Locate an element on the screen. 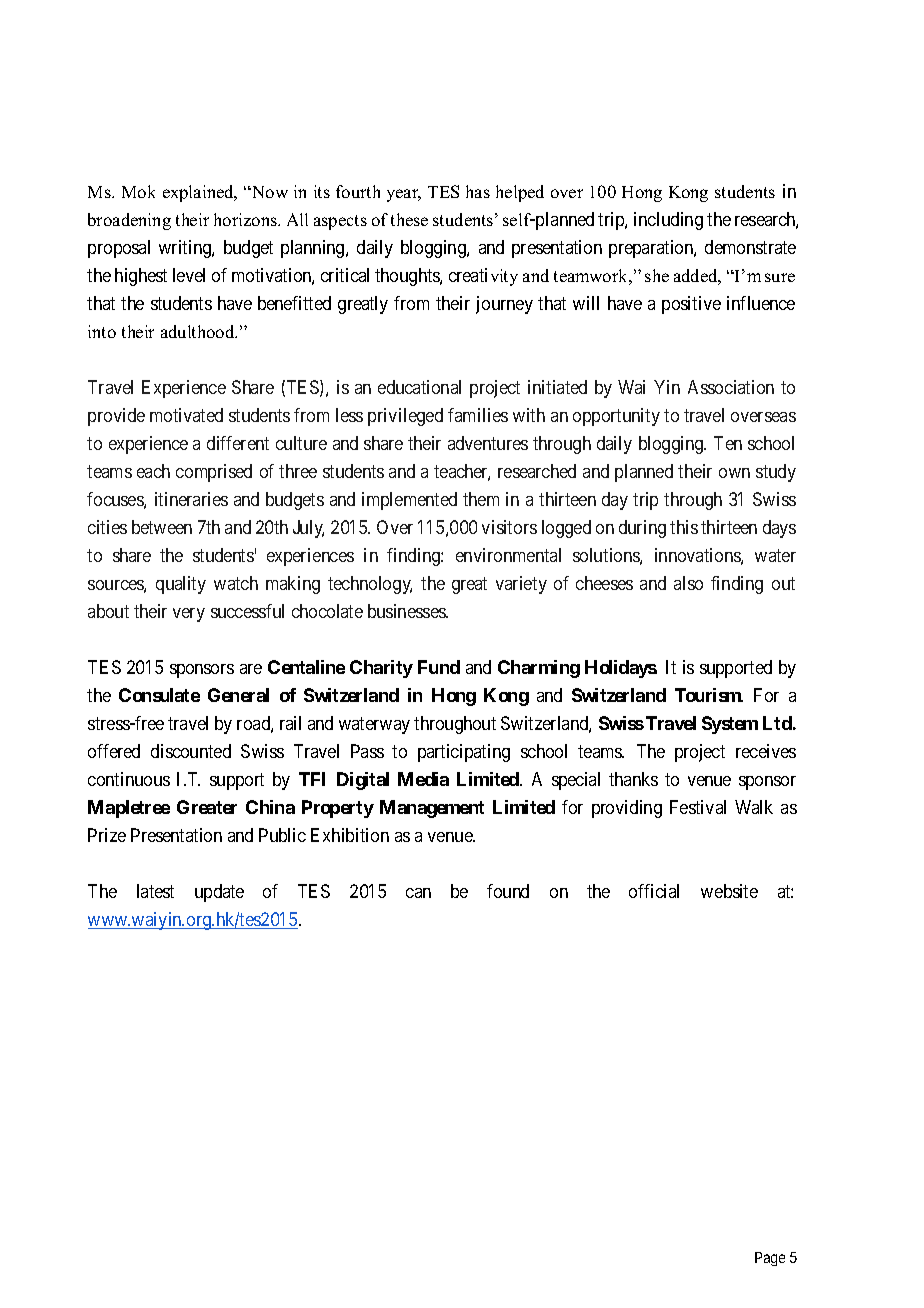 This screenshot has width=924, height=1308. System is located at coordinates (730, 725).
